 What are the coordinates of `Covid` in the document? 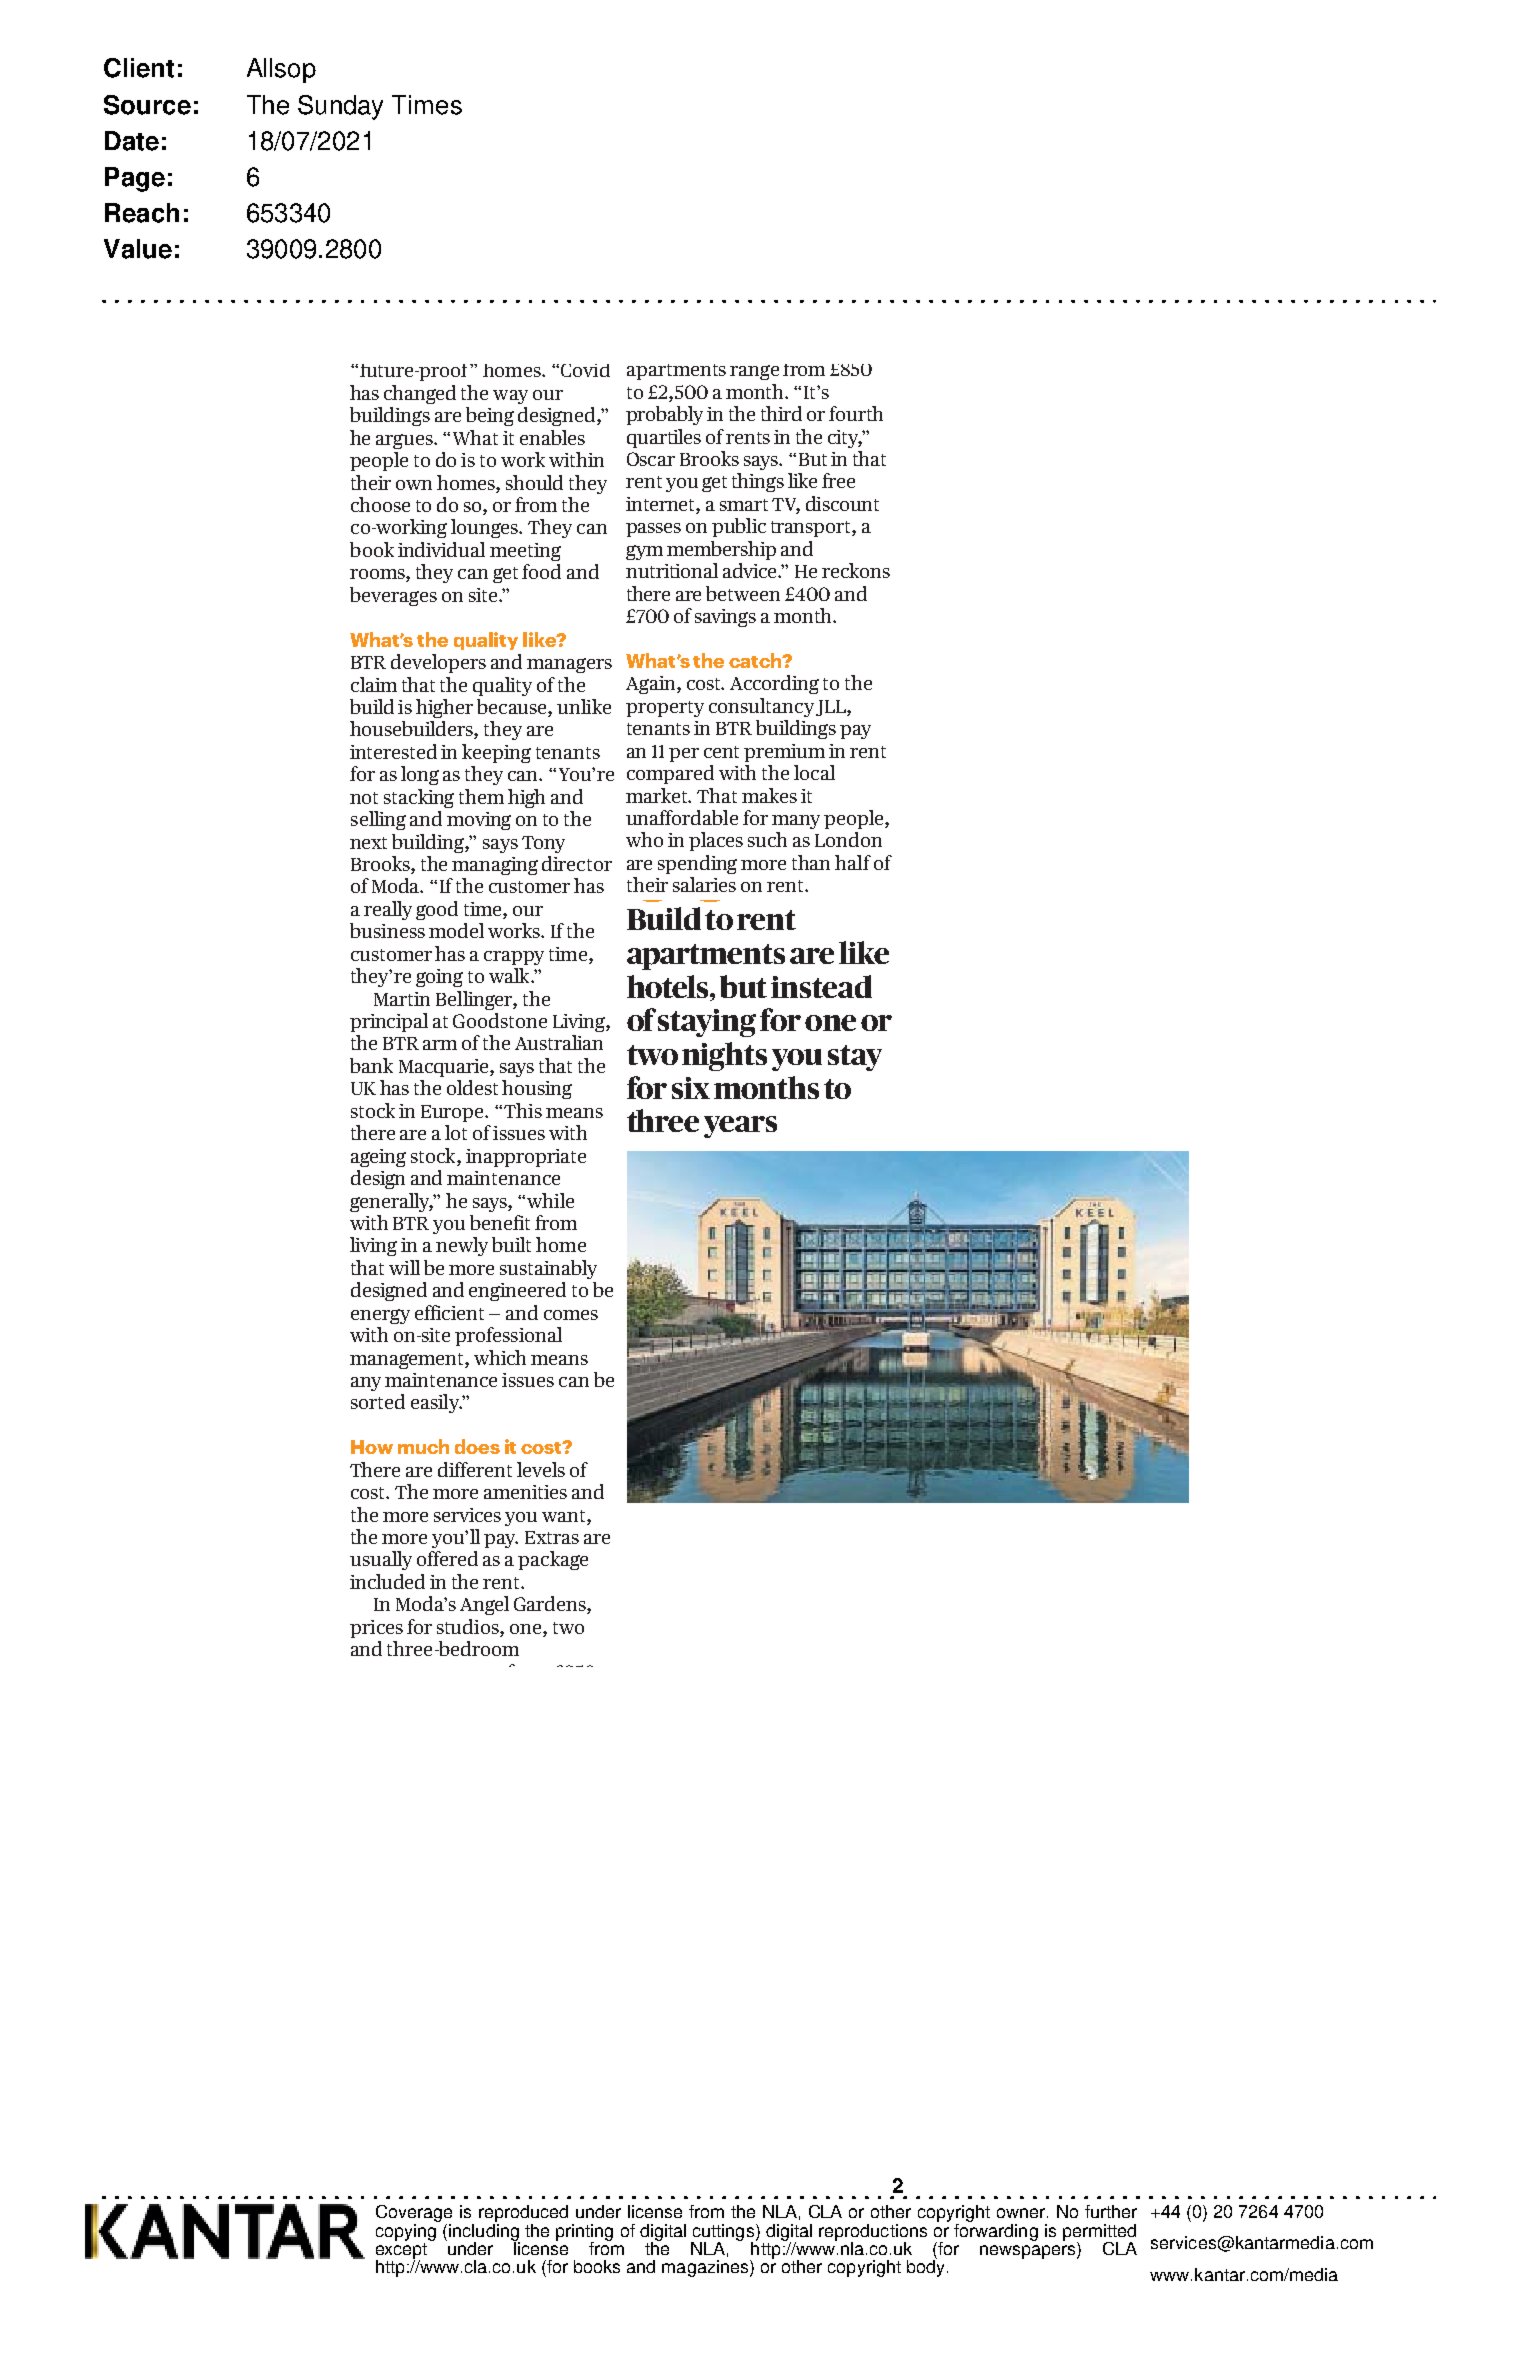 It's located at (584, 370).
